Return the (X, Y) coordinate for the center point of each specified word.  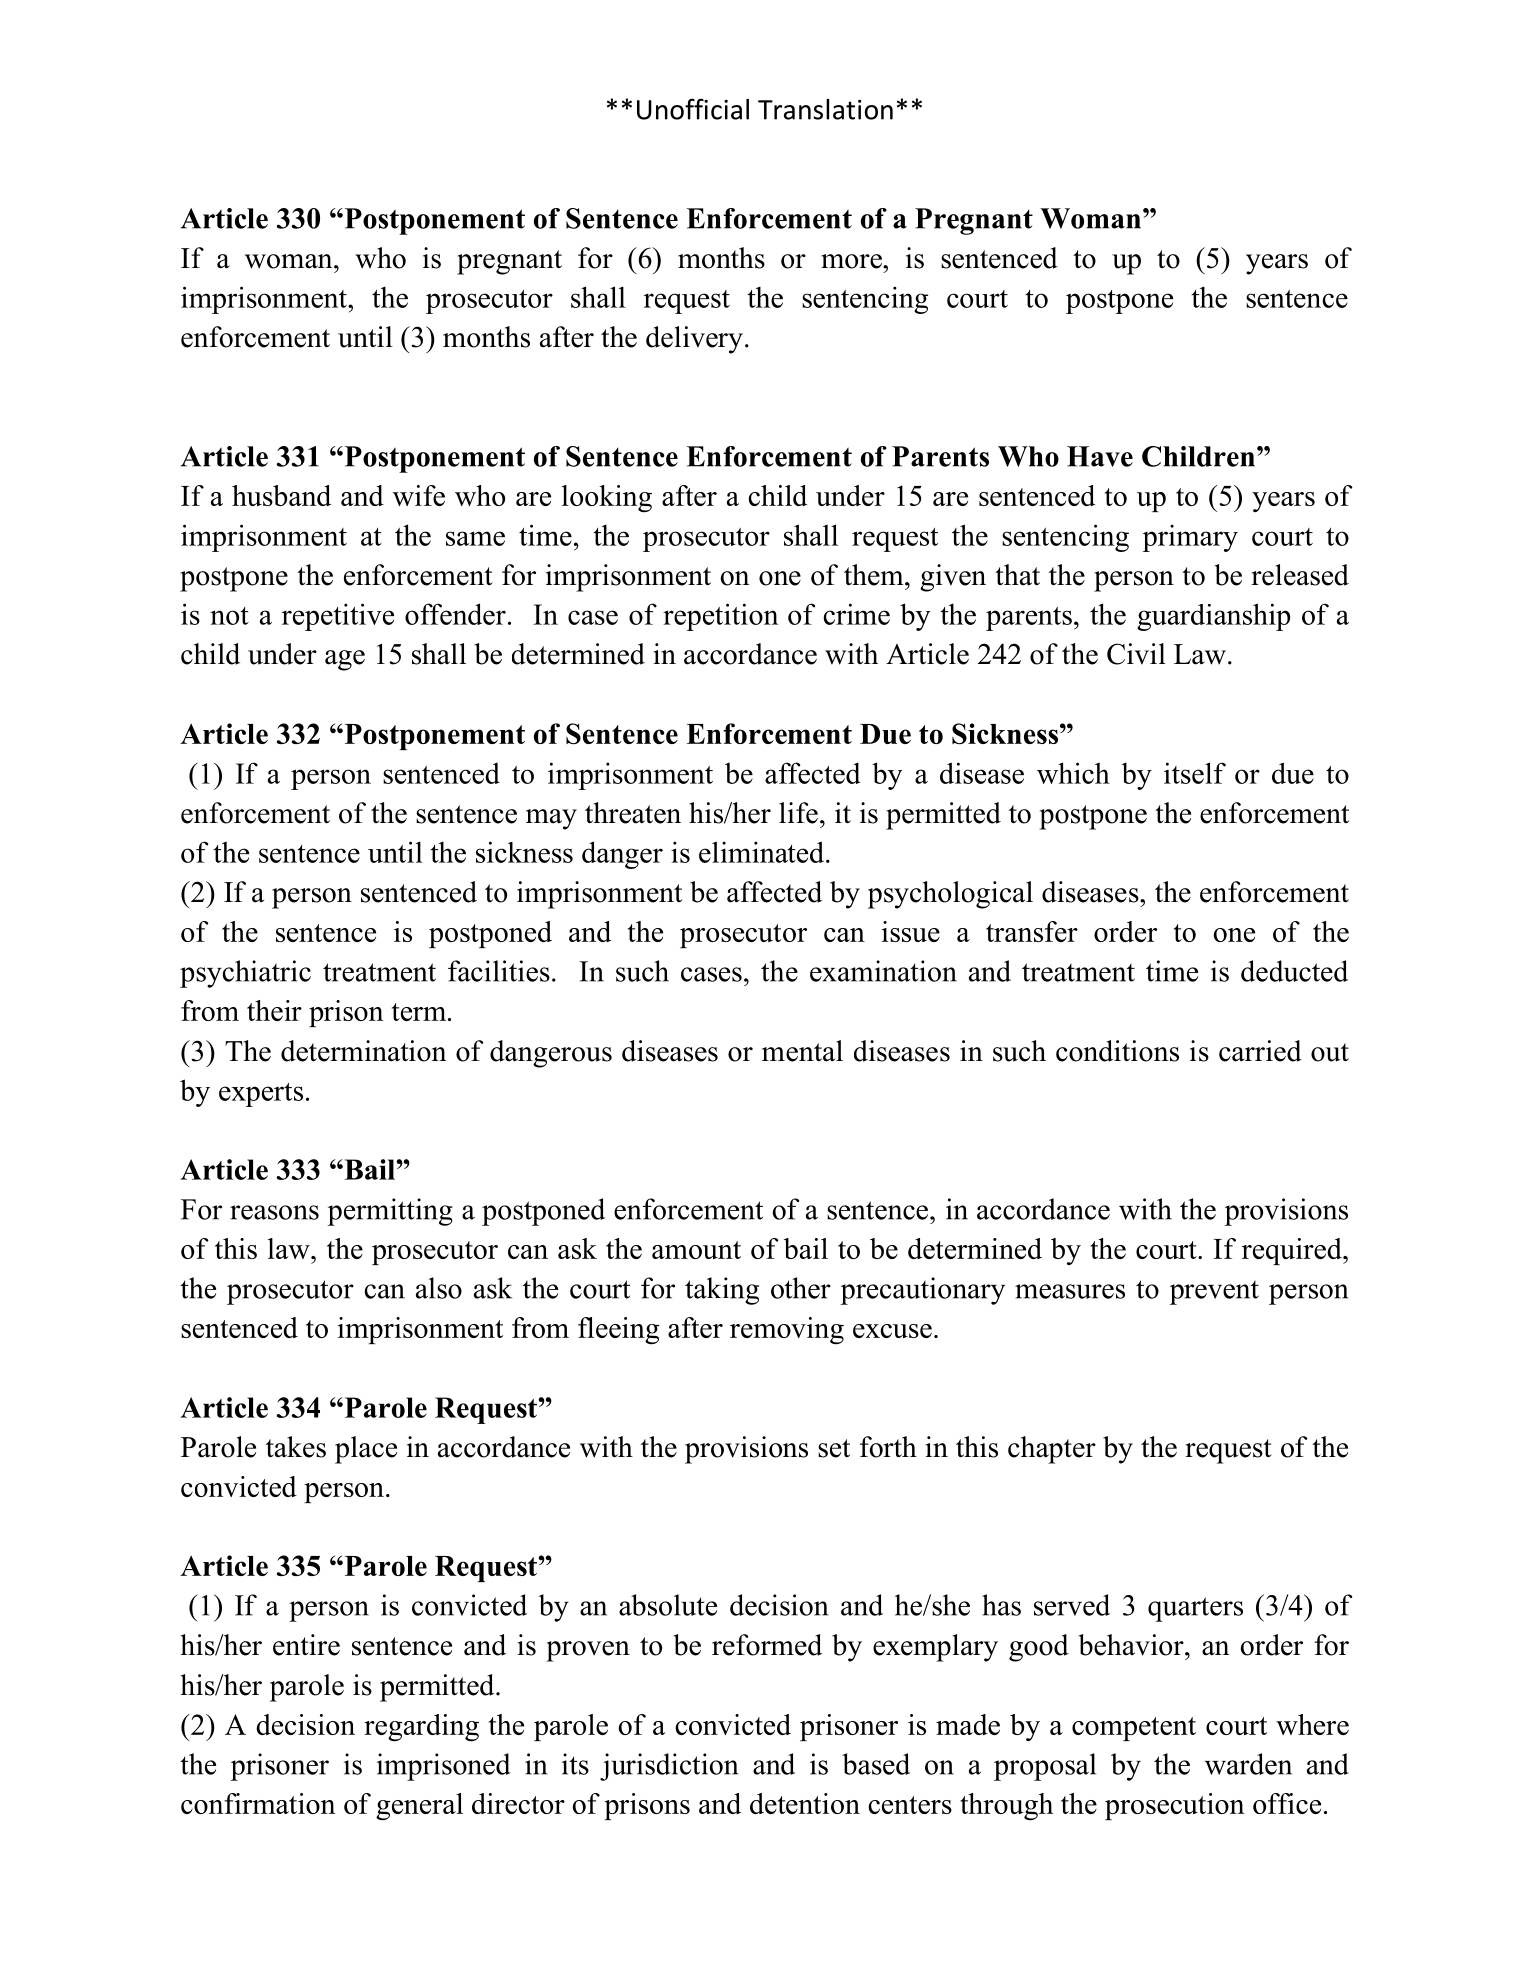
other (801, 1288)
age (345, 660)
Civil (1136, 654)
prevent (1214, 1293)
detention (805, 1803)
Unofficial (693, 109)
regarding (421, 1728)
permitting (390, 1212)
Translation (825, 109)
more (852, 261)
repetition (720, 617)
